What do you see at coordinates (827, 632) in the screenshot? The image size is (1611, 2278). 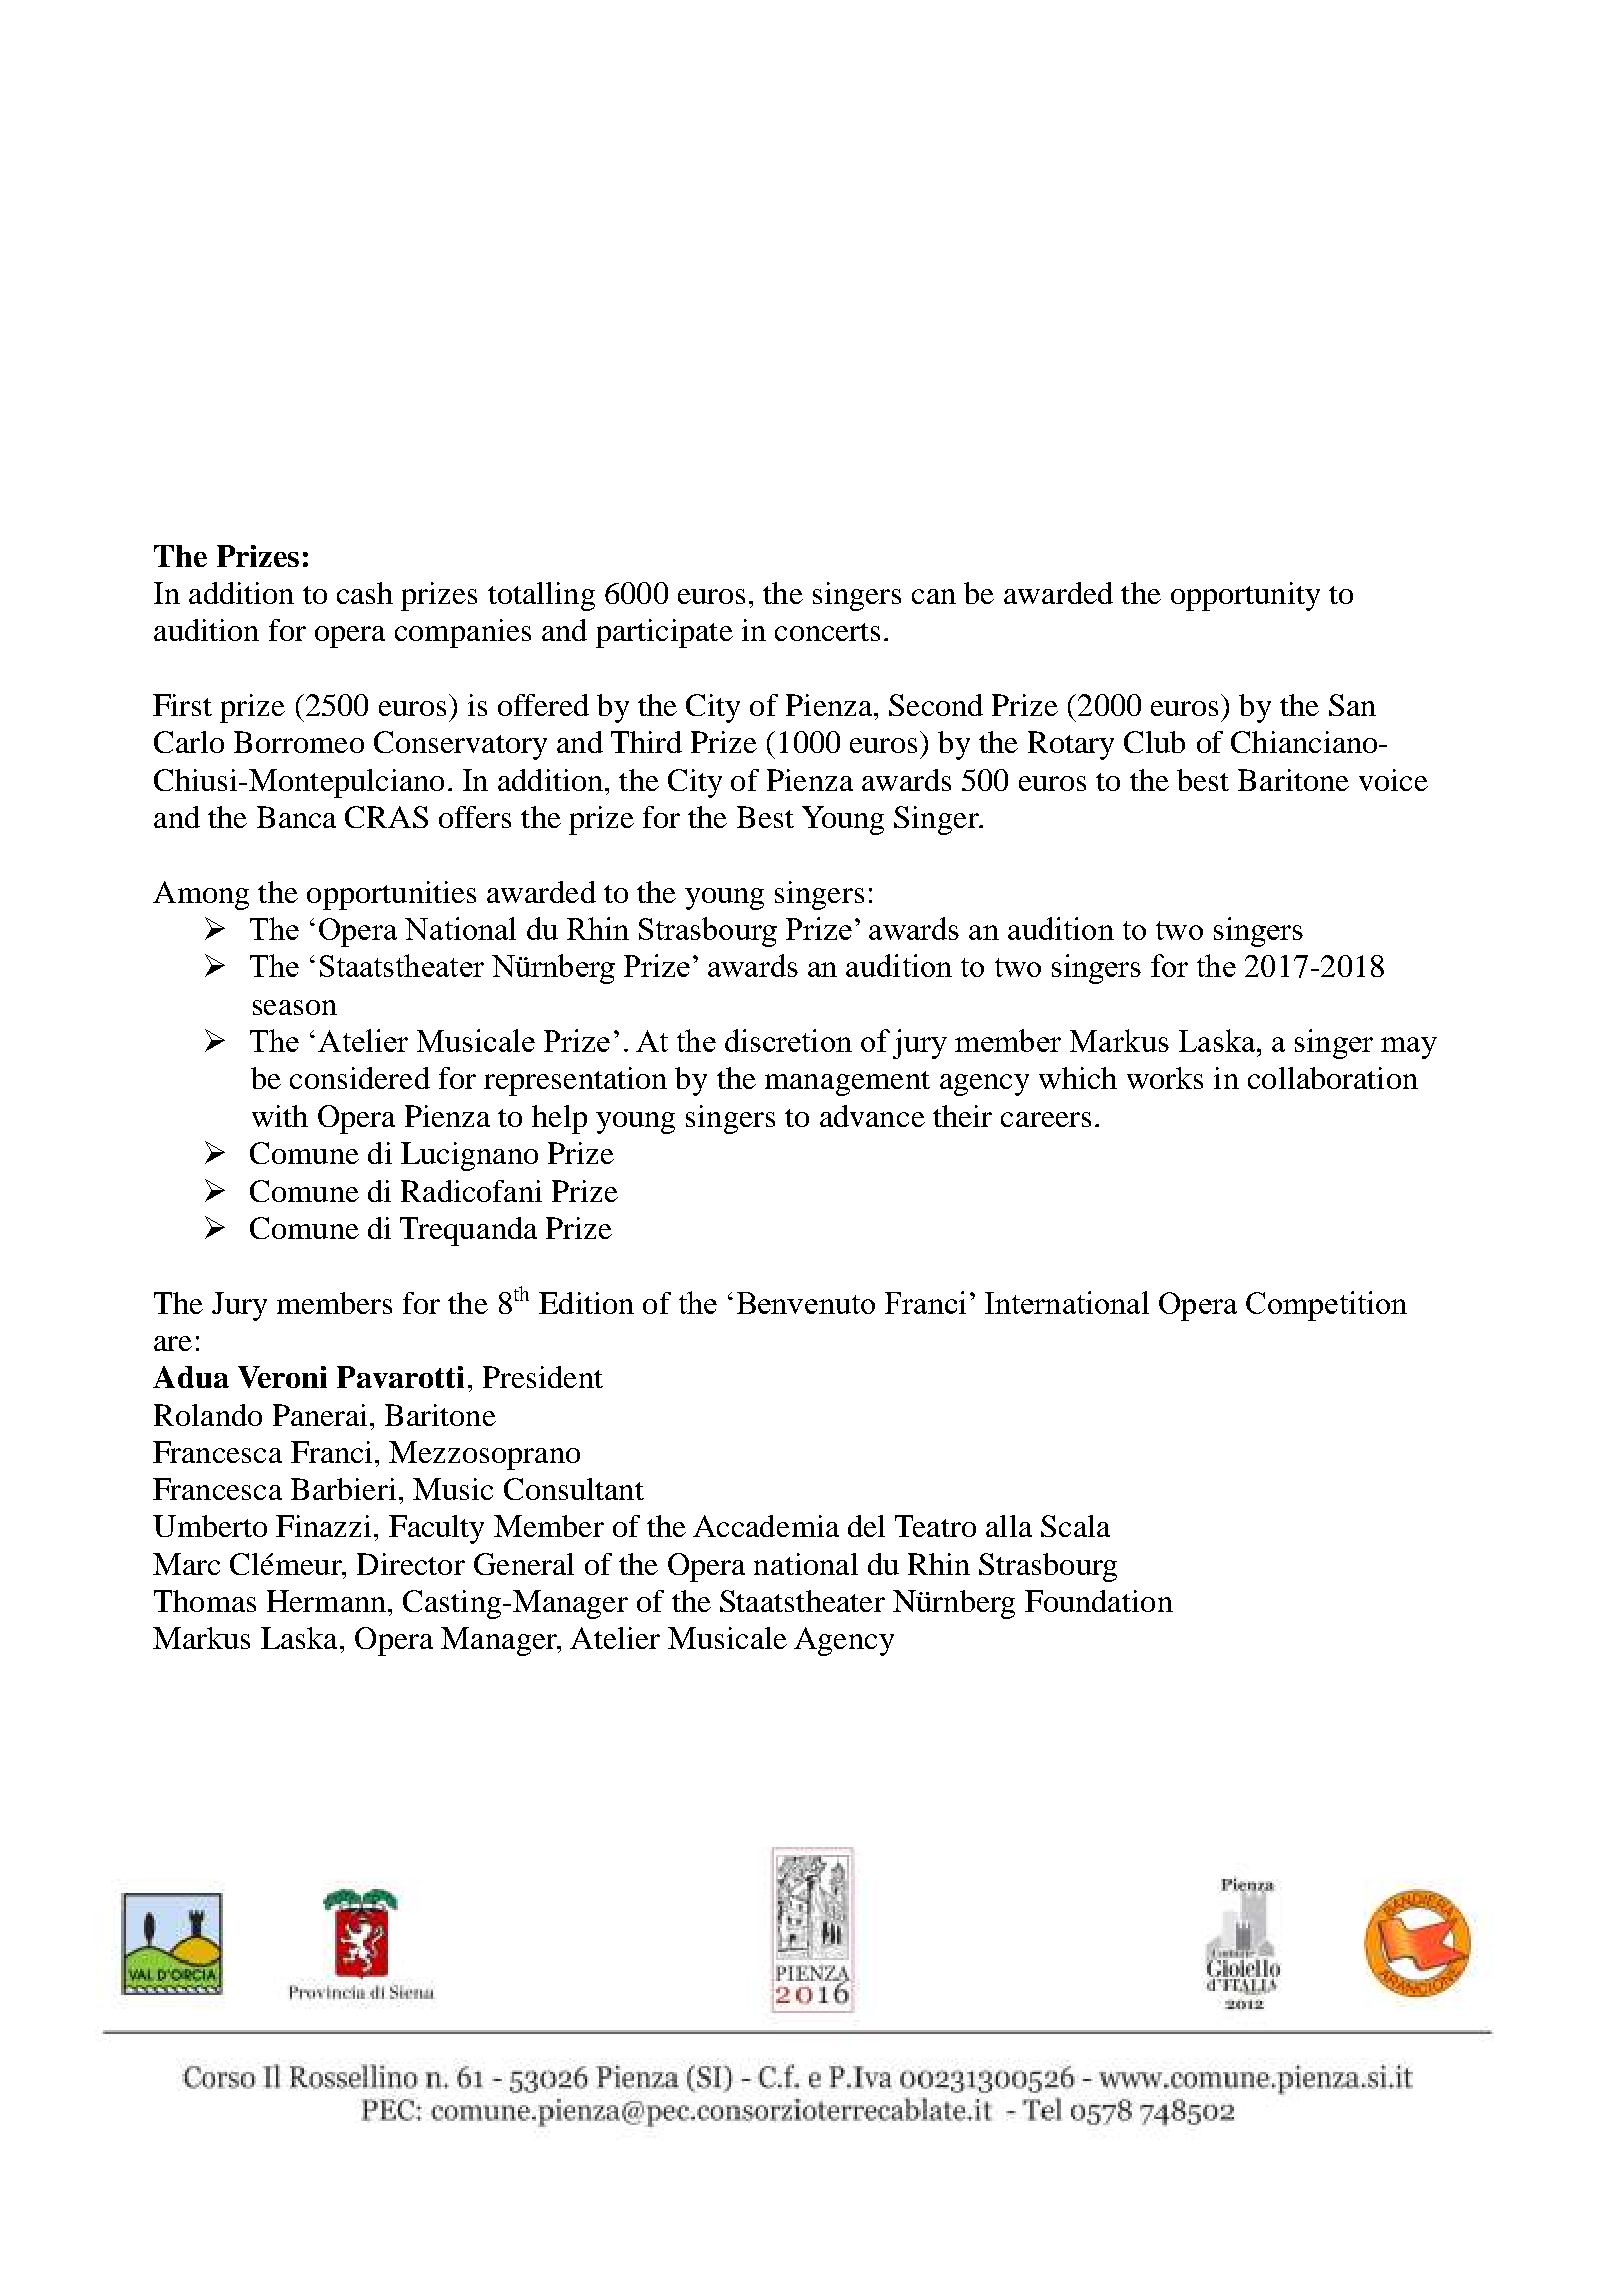 I see `concerts` at bounding box center [827, 632].
